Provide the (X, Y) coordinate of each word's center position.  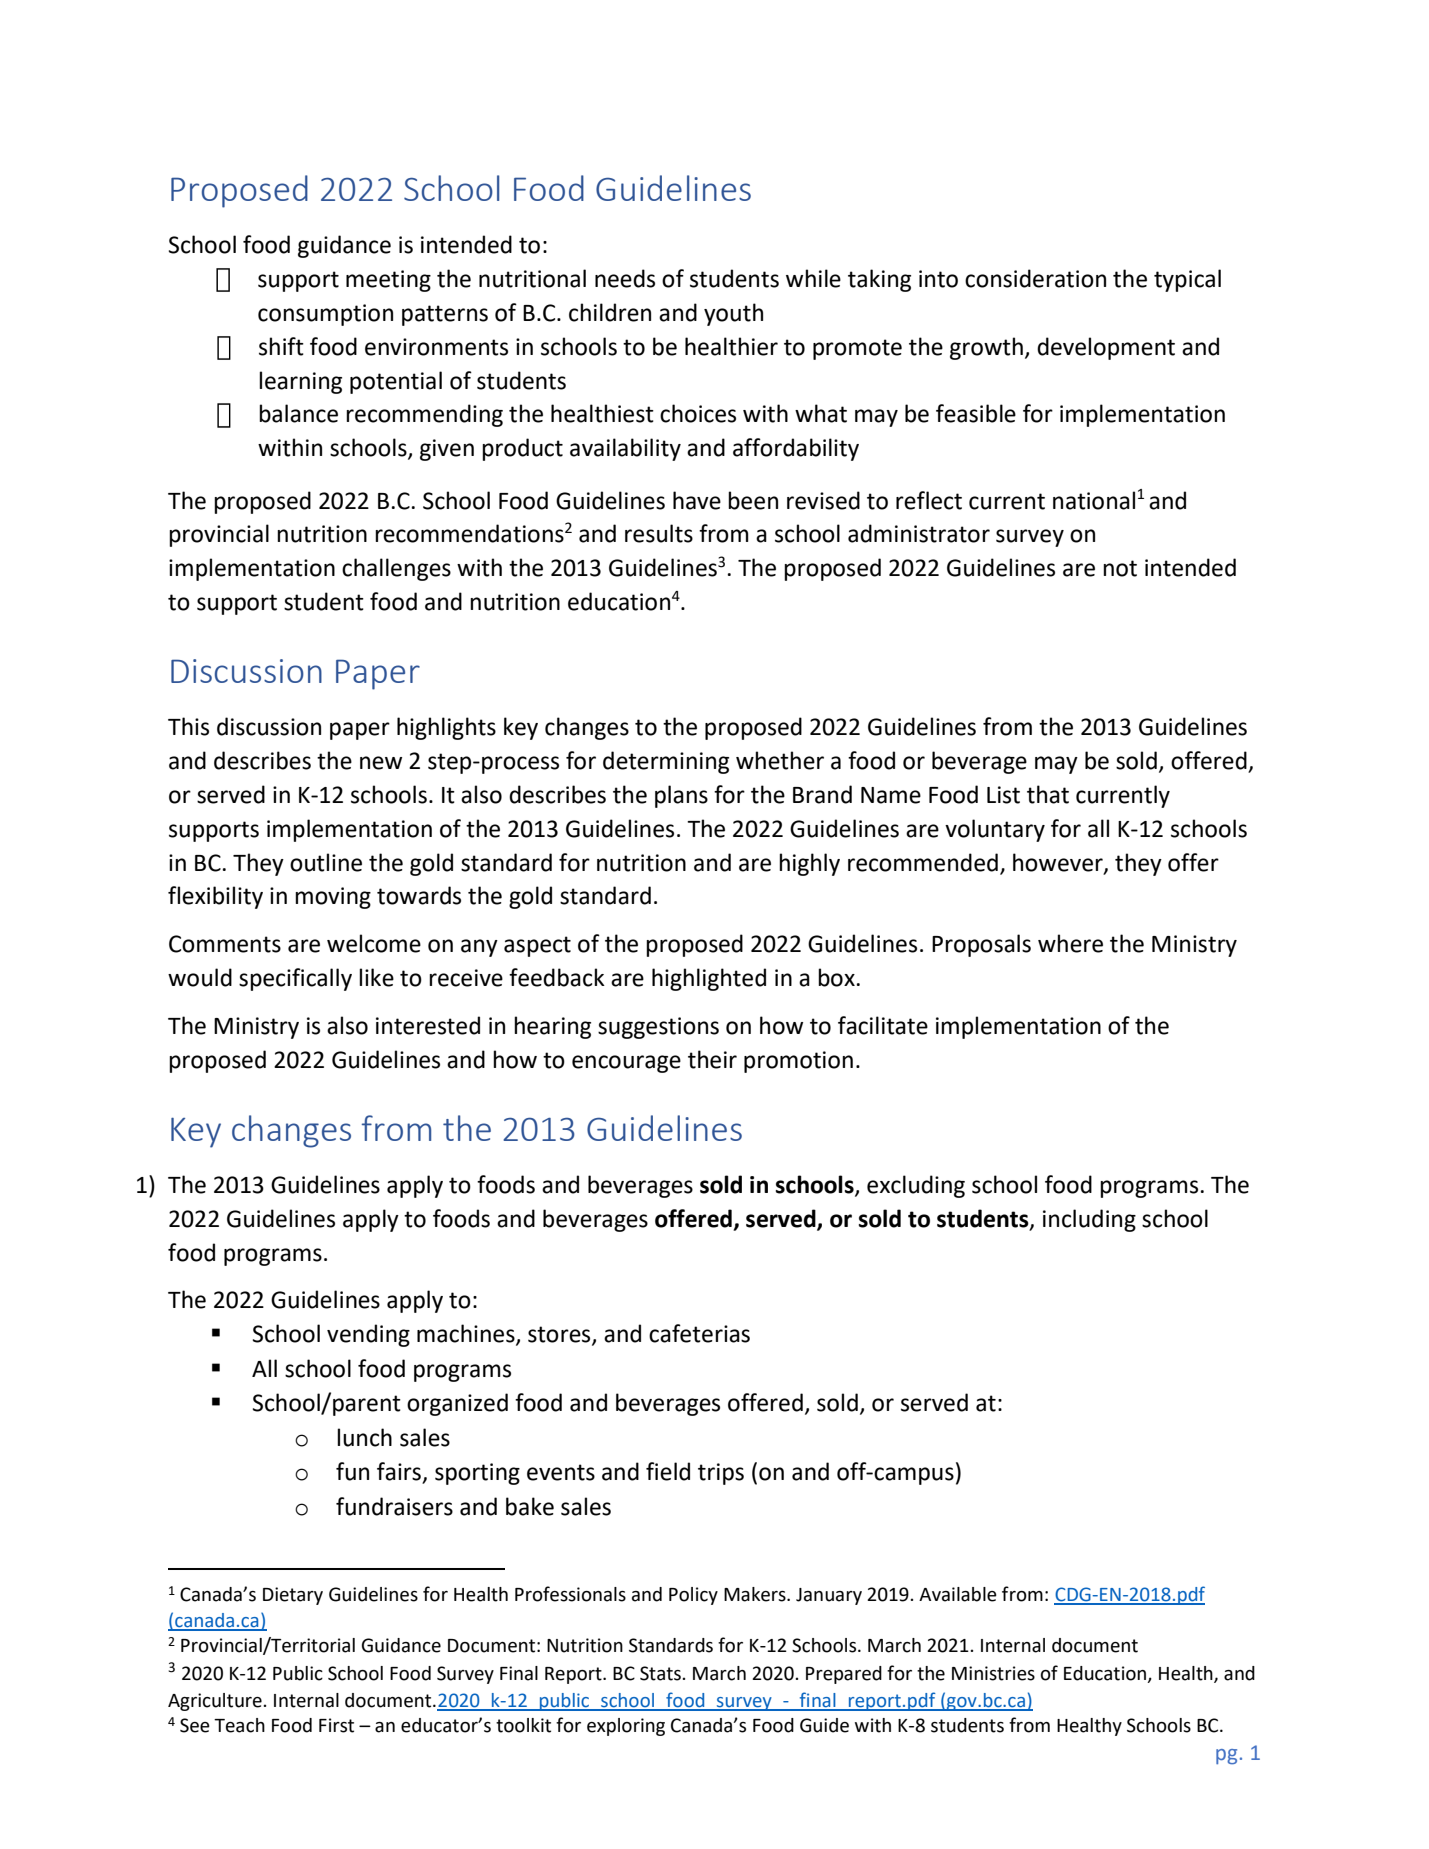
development (1106, 348)
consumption (325, 315)
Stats (661, 1673)
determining (666, 762)
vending (368, 1335)
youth (733, 314)
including (1089, 1220)
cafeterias (699, 1333)
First (336, 1725)
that (1048, 794)
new (381, 763)
